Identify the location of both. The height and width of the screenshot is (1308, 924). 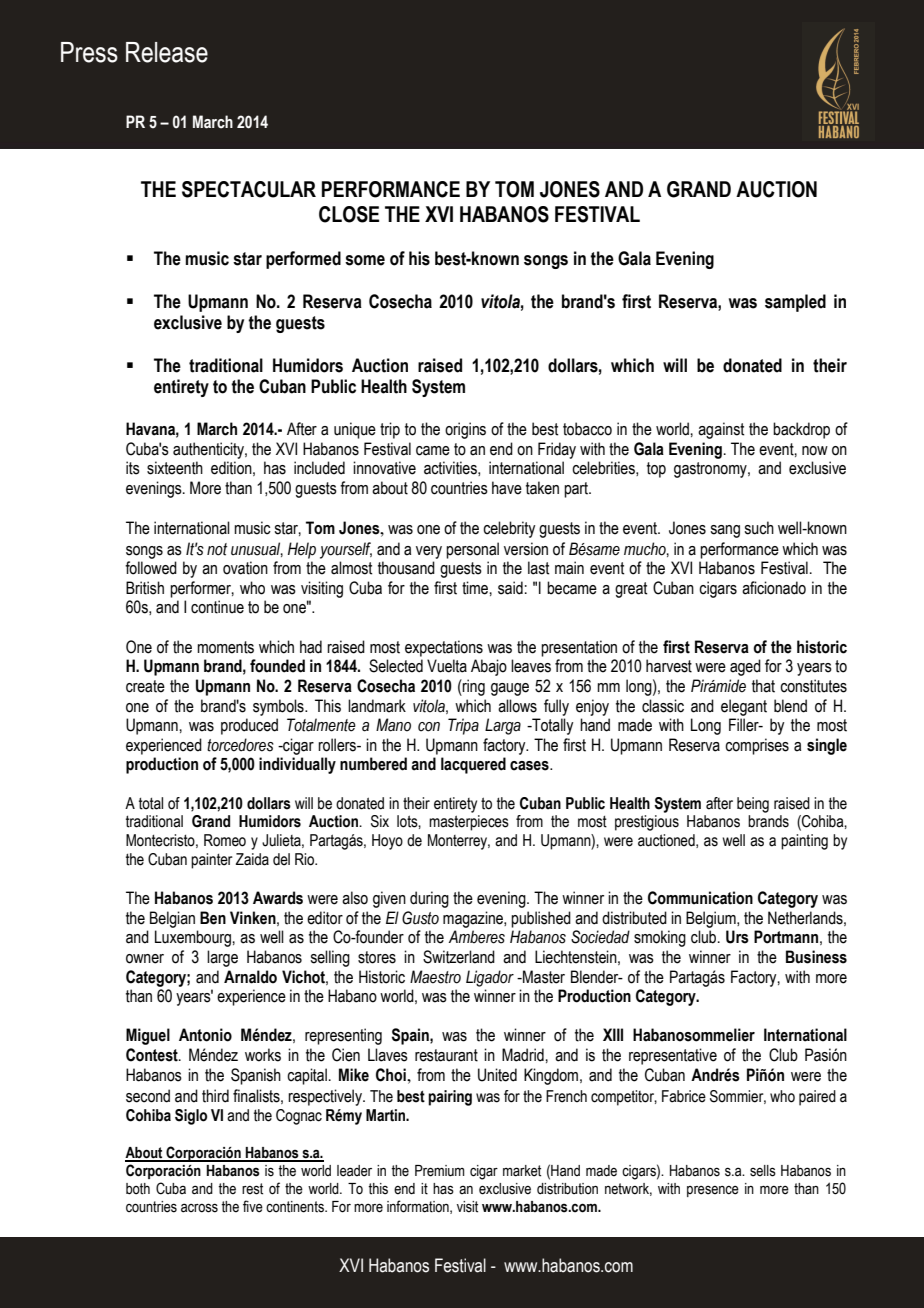
(138, 1189).
